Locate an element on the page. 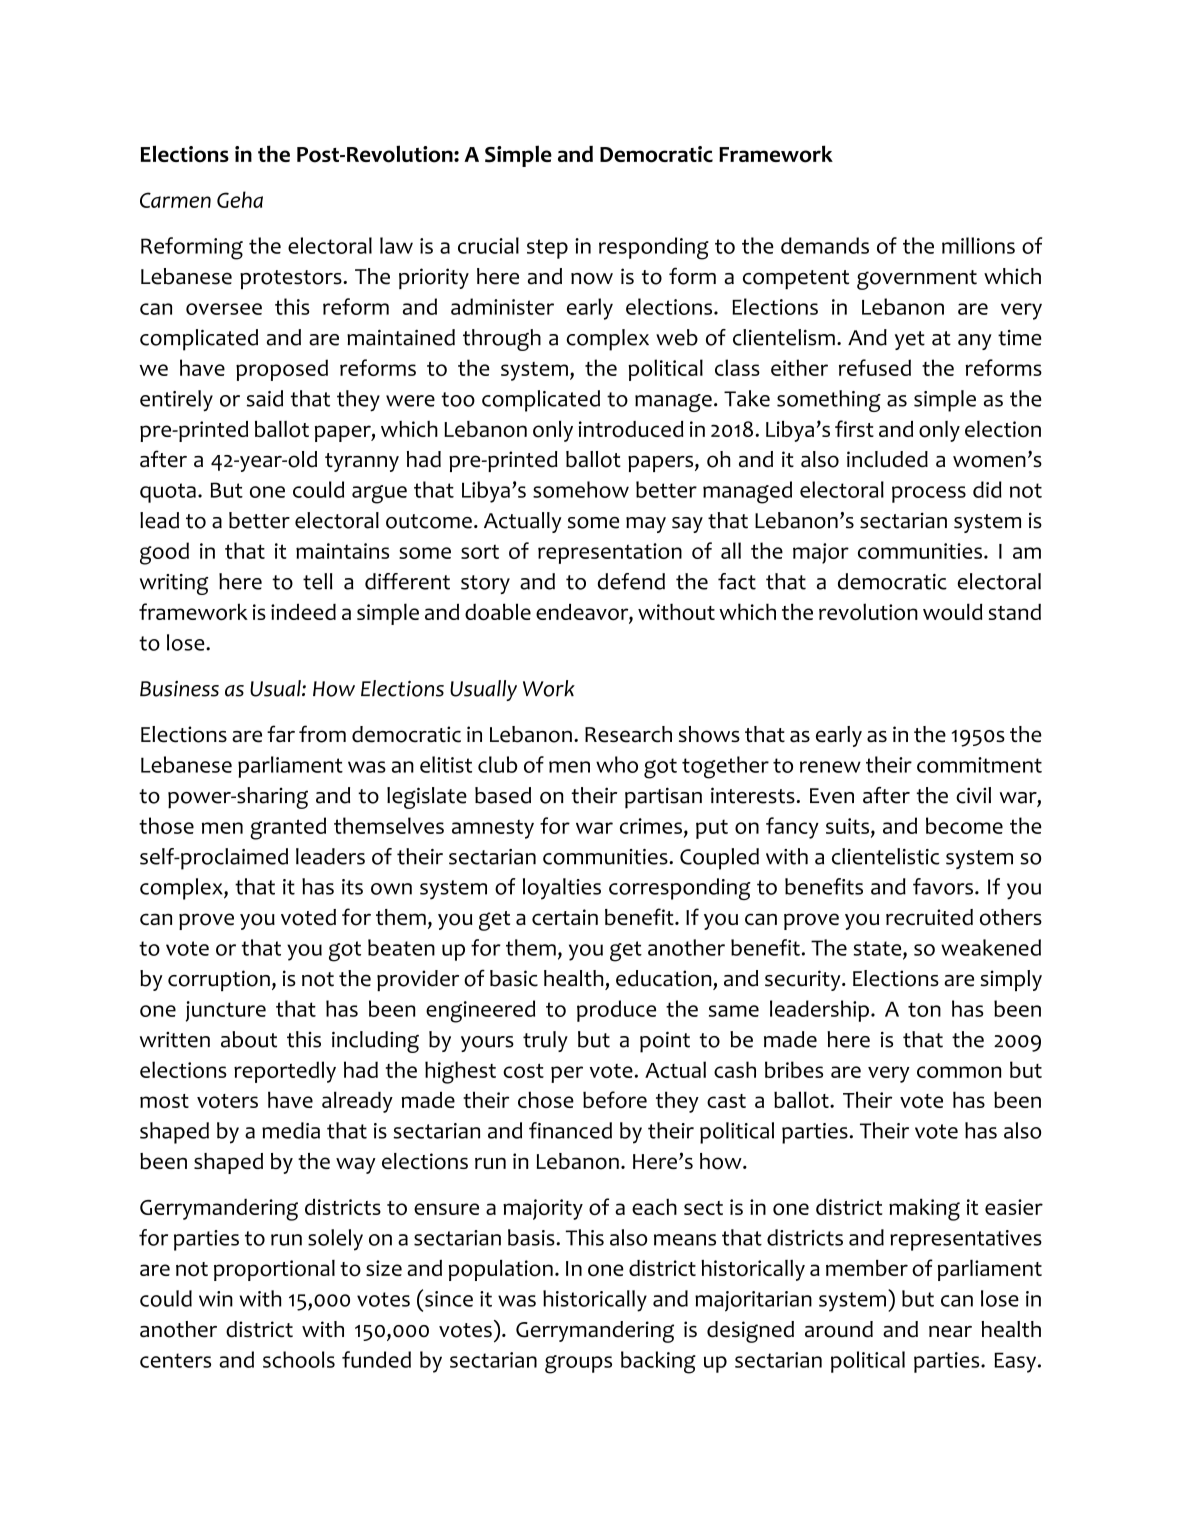 This page has height=1528, width=1181. millions is located at coordinates (978, 245).
